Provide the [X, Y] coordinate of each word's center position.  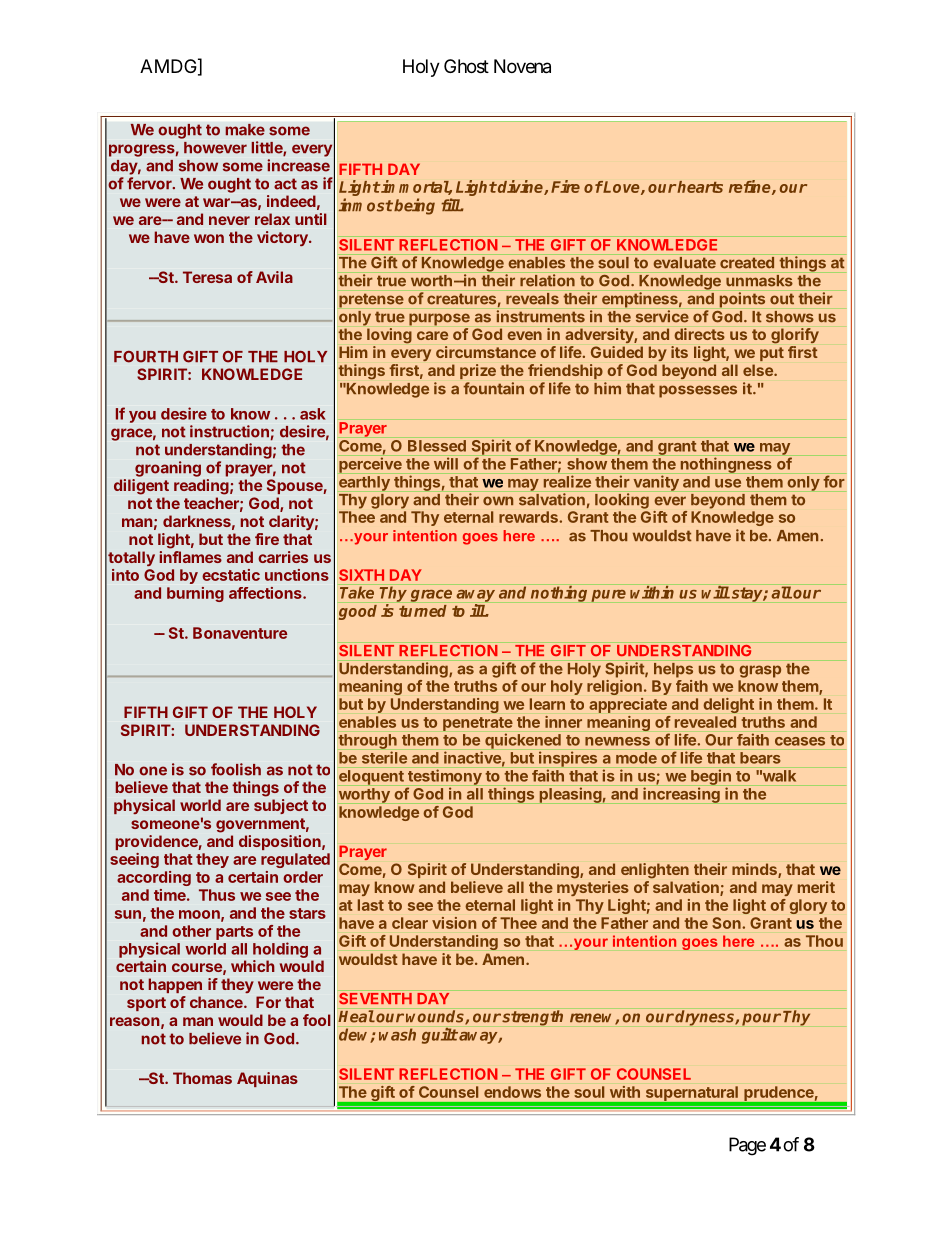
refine [751, 187]
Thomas [202, 1078]
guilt [440, 1036]
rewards [529, 517]
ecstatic [231, 575]
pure [609, 596]
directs [699, 334]
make [245, 130]
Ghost [466, 66]
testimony [444, 777]
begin [711, 777]
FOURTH [146, 357]
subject [281, 806]
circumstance [486, 352]
